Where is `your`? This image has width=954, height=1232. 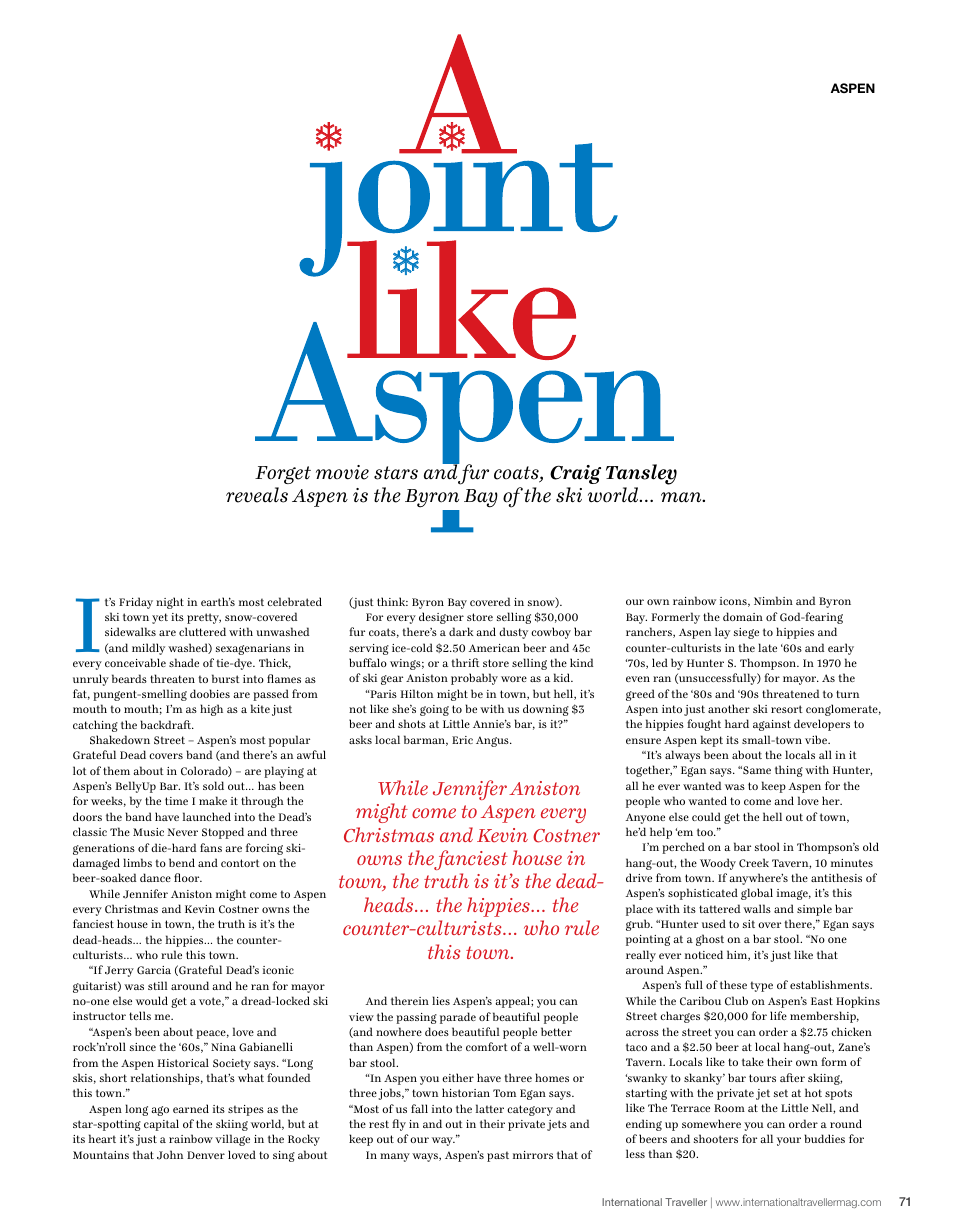 your is located at coordinates (789, 1141).
